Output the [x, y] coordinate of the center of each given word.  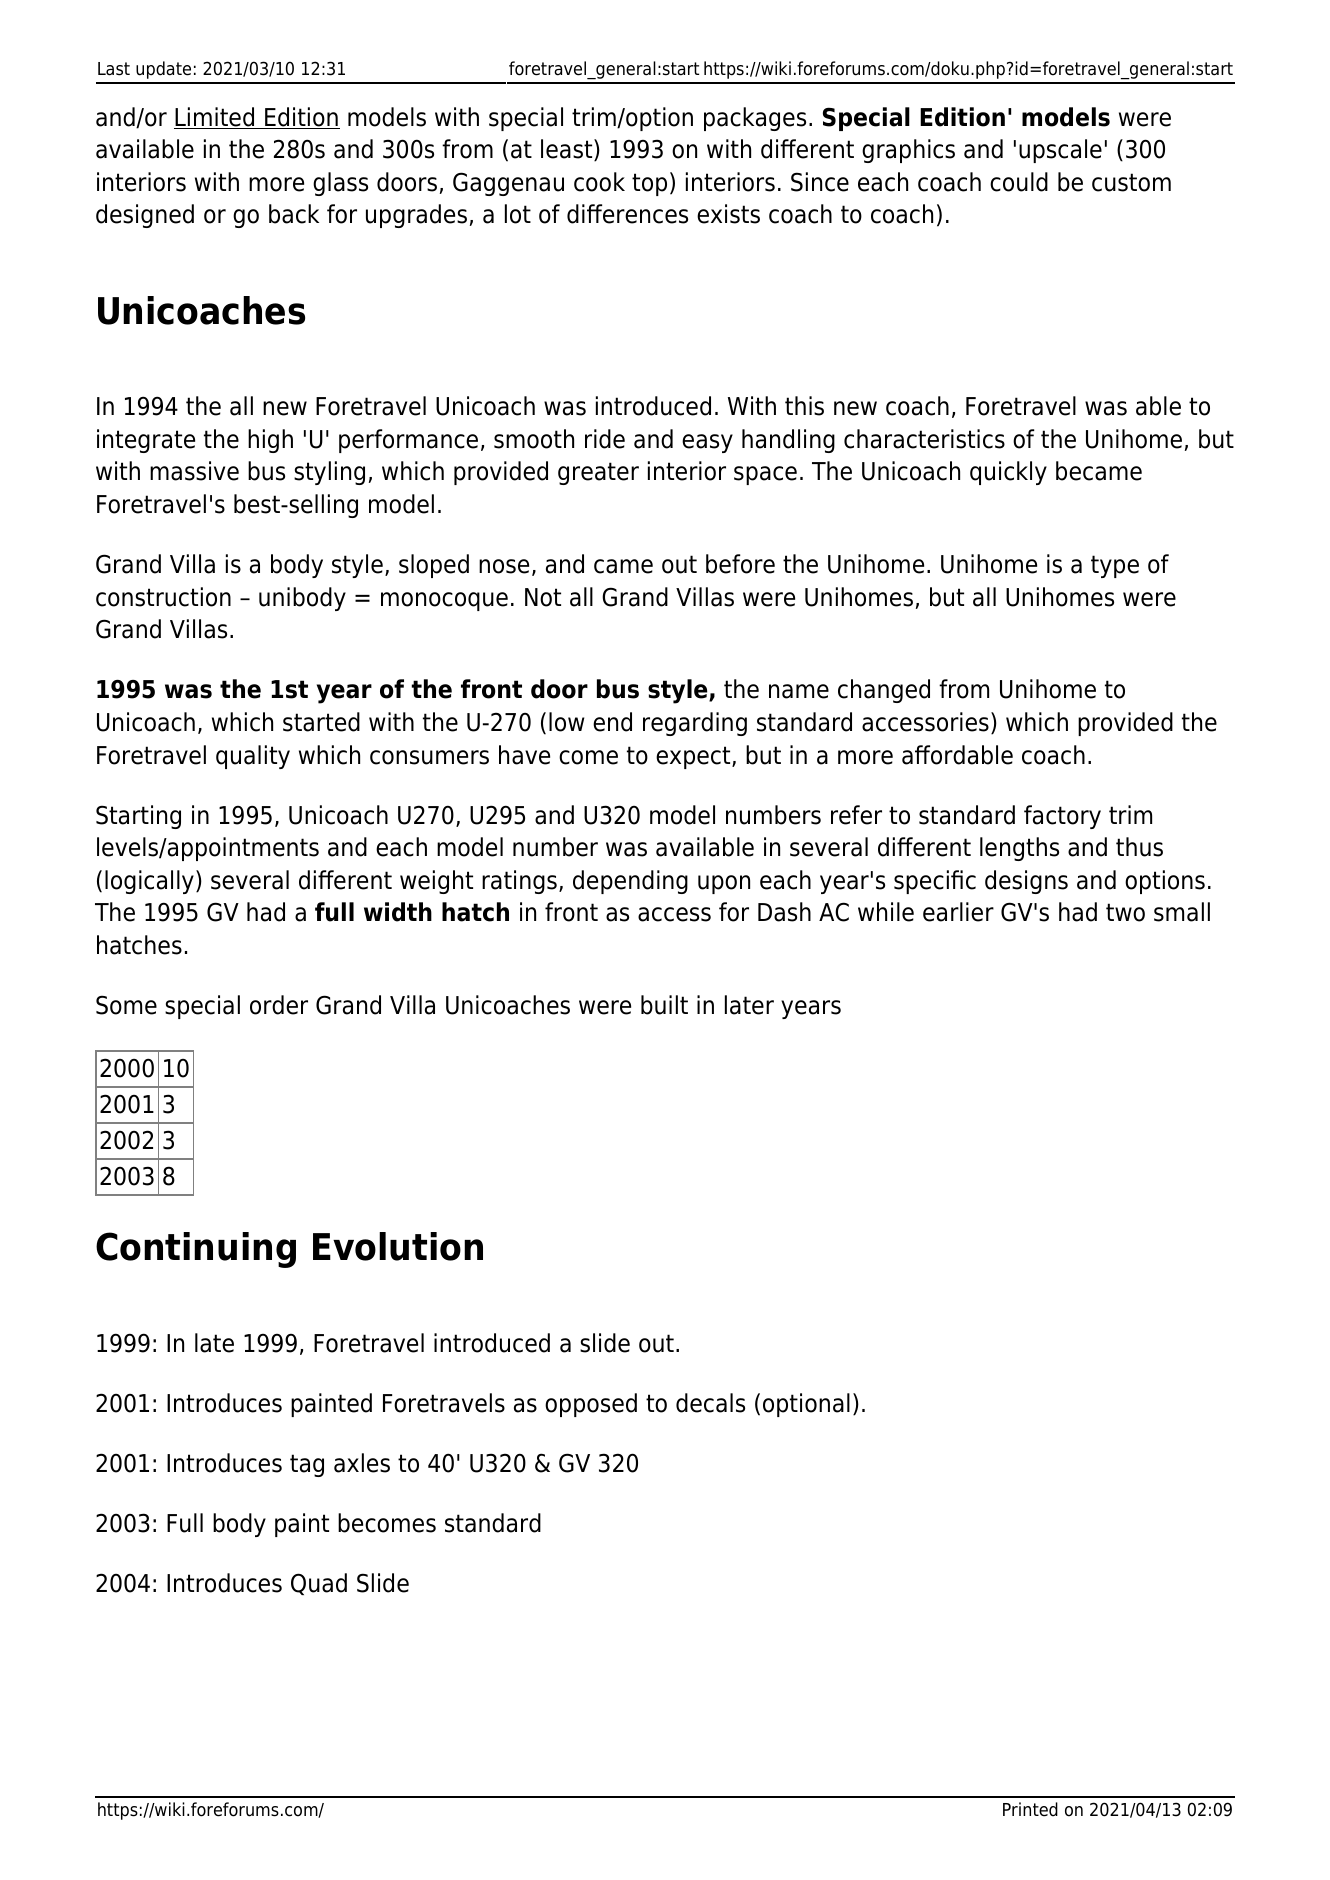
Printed [1030, 1809]
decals [710, 1403]
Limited [215, 118]
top [649, 184]
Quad [319, 1584]
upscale [1060, 151]
